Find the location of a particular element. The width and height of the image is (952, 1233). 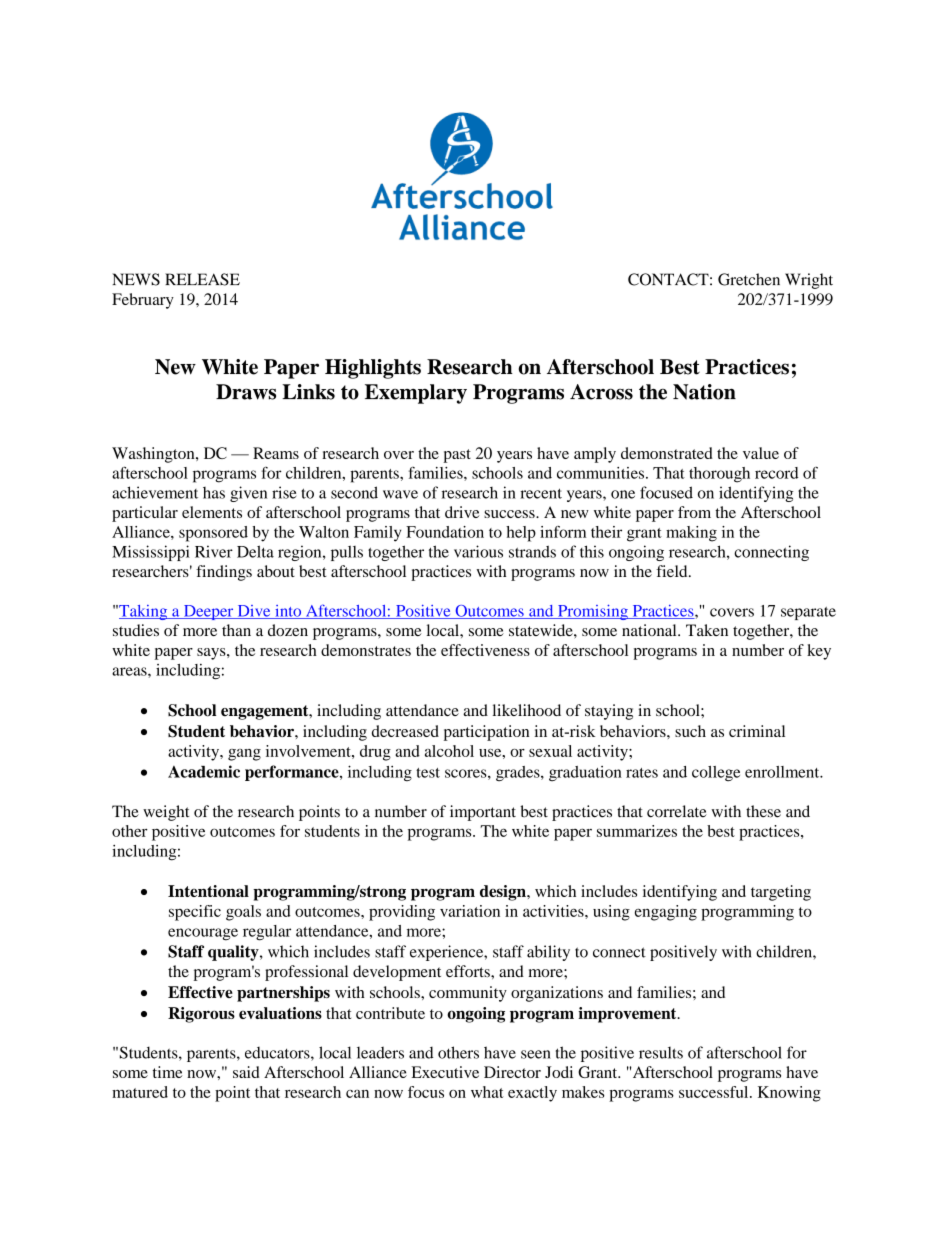

criminal is located at coordinates (757, 731).
